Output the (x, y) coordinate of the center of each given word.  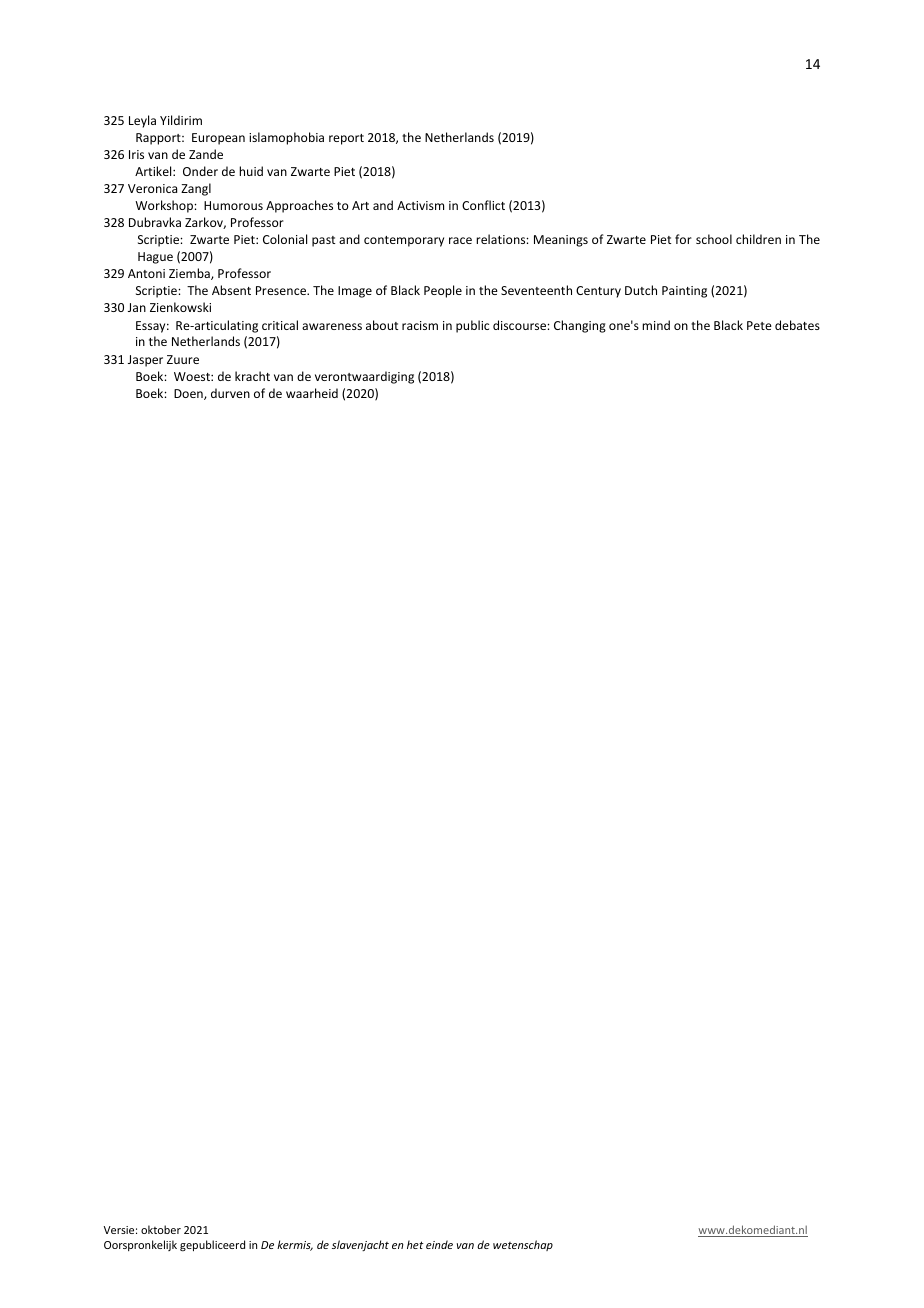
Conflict (483, 205)
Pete (759, 325)
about (382, 325)
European (218, 139)
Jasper (145, 361)
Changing (580, 326)
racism (420, 325)
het (415, 1244)
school (714, 239)
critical (280, 325)
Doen (189, 394)
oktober (161, 1229)
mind (656, 325)
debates (797, 325)
